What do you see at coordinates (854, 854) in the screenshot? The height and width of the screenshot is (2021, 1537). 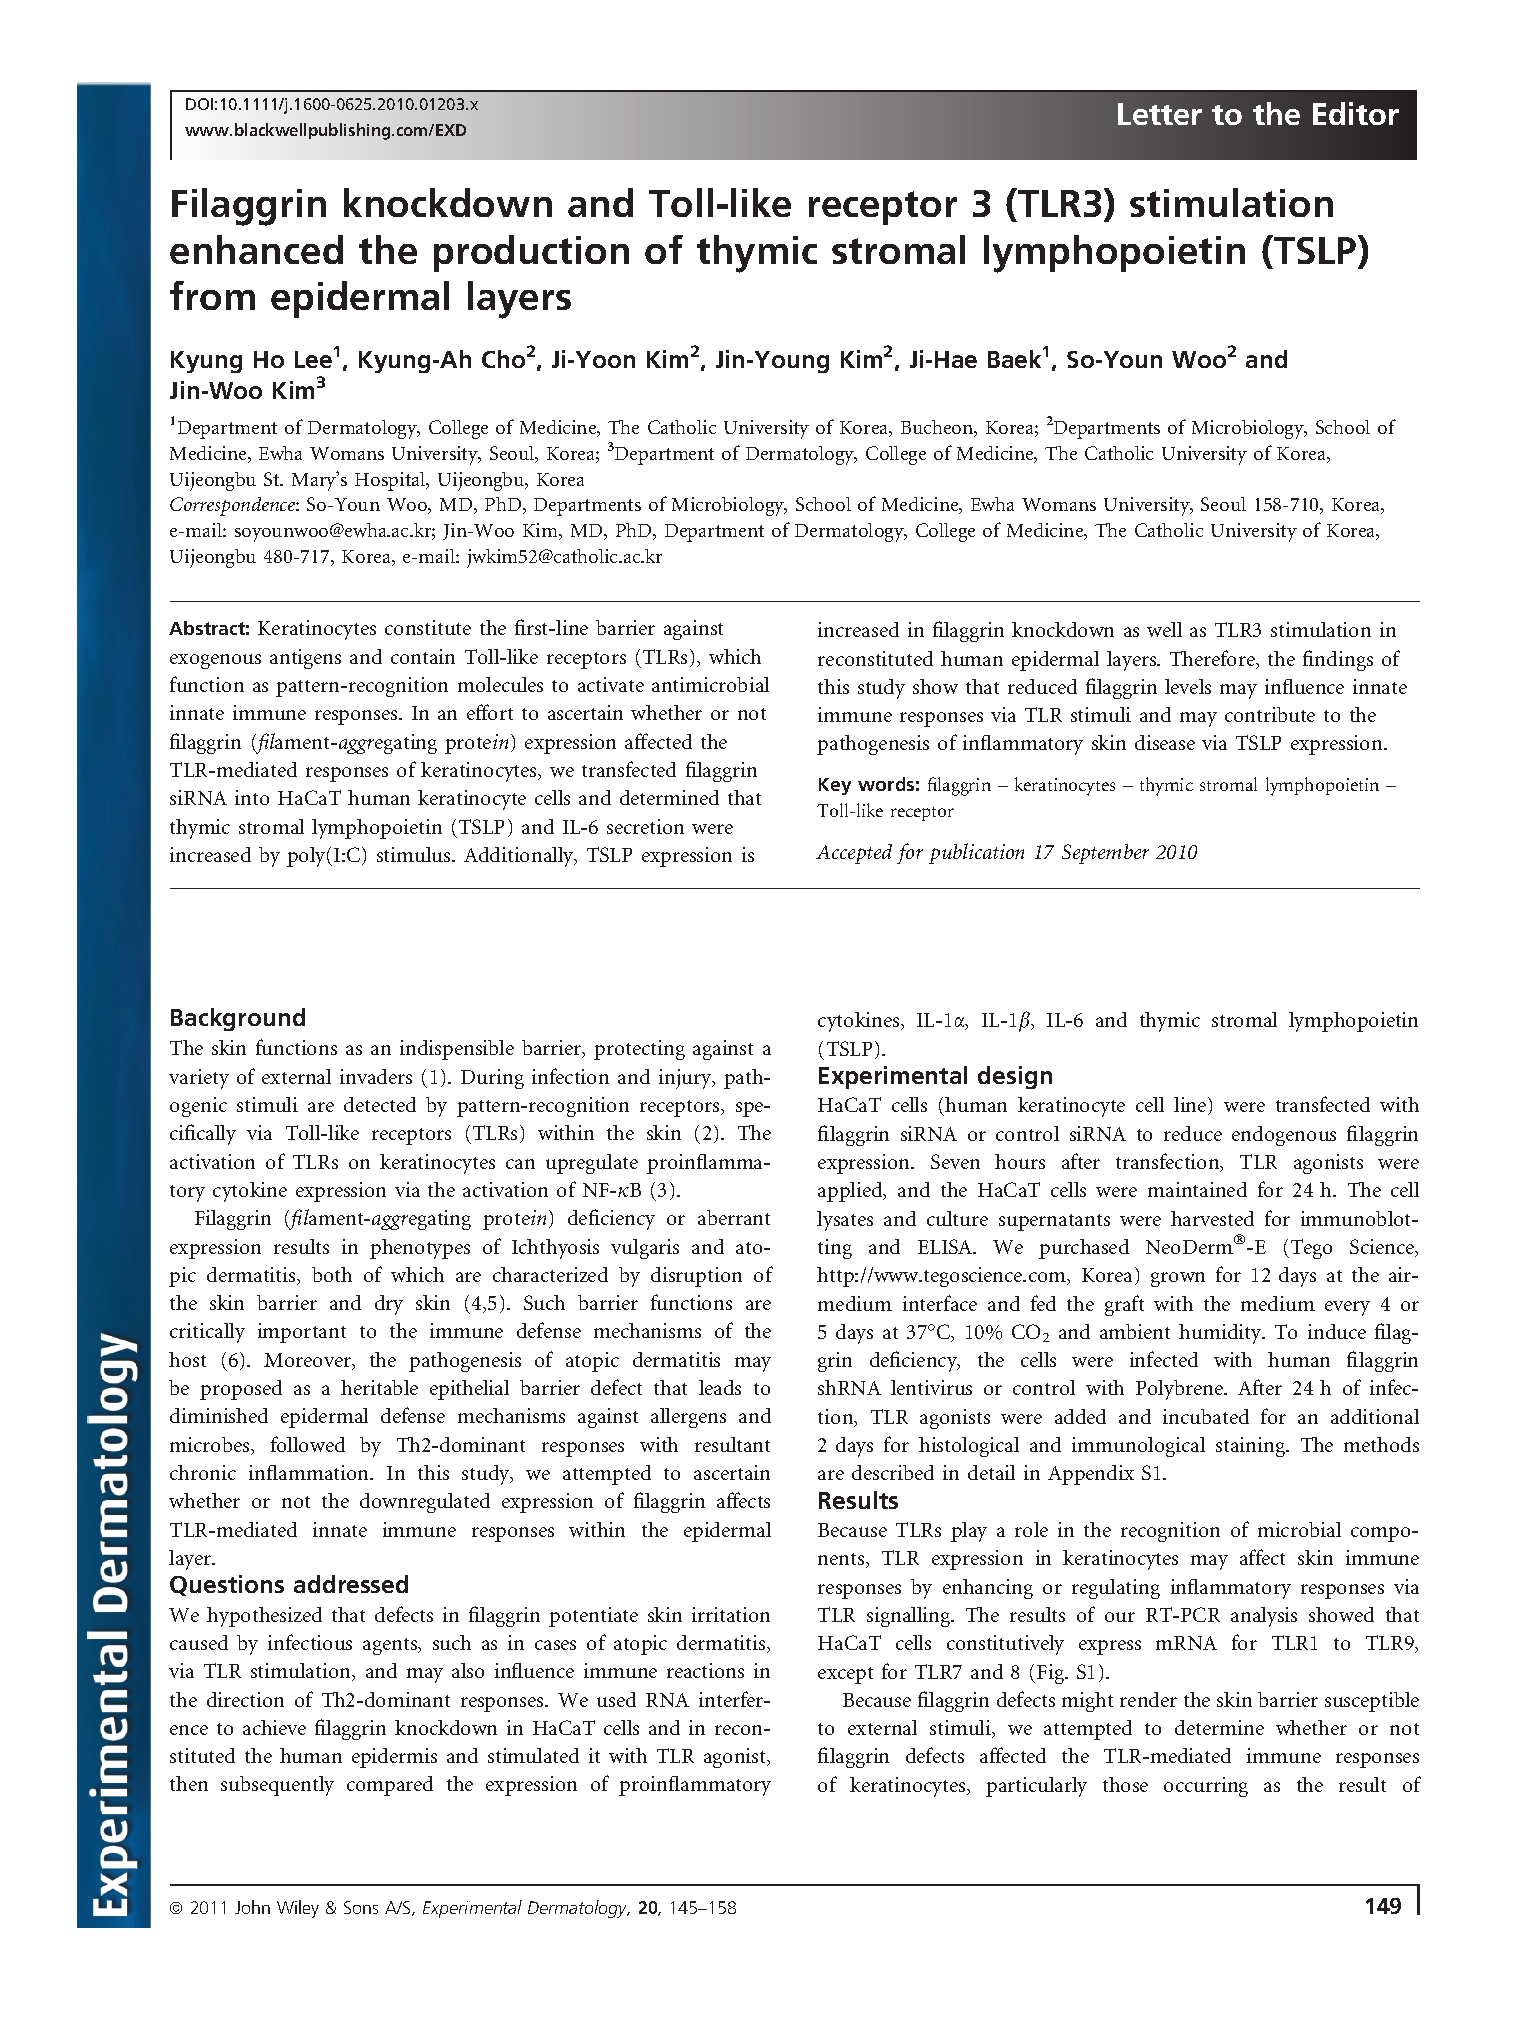 I see `Accepted` at bounding box center [854, 854].
